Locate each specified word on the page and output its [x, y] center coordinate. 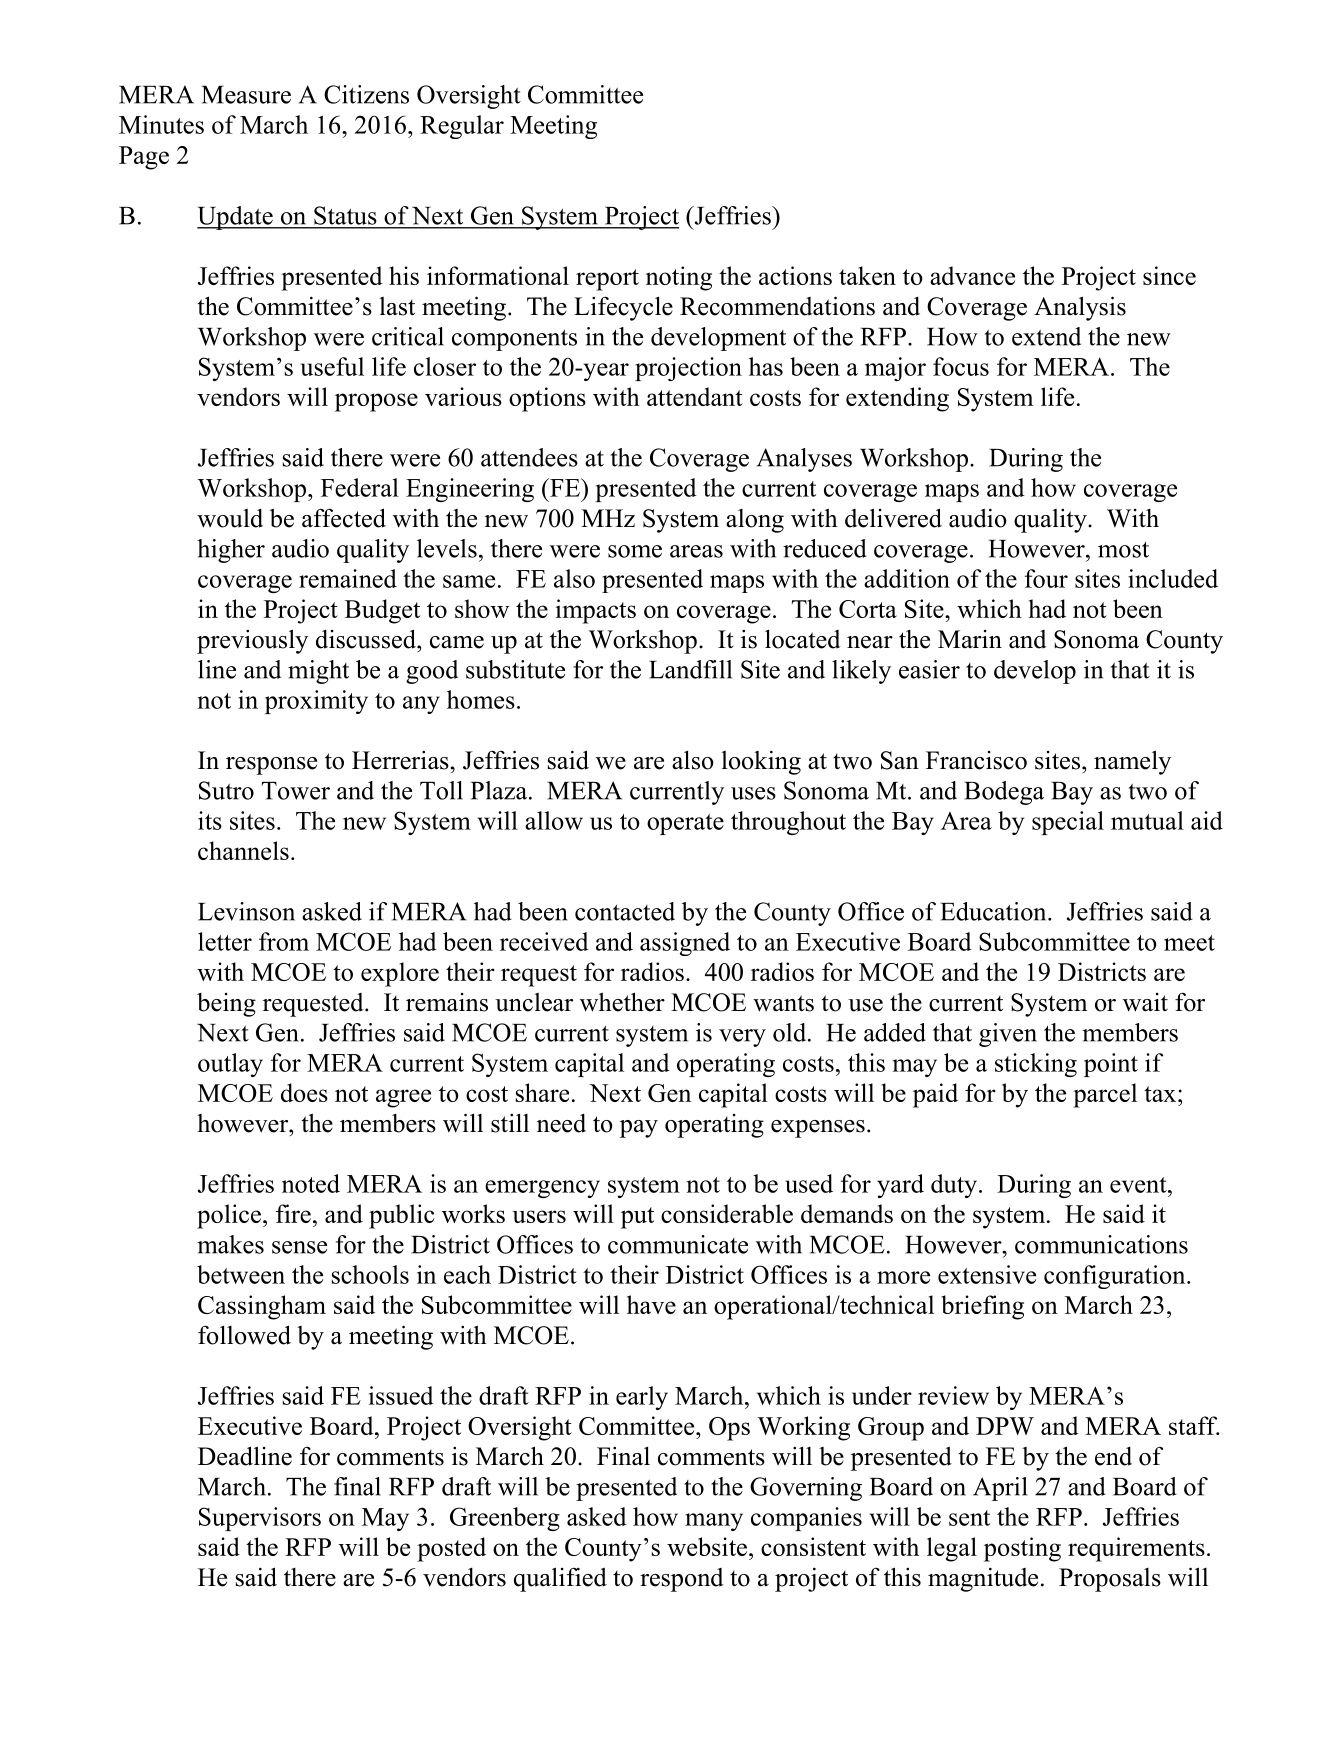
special [1068, 823]
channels [243, 850]
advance [972, 275]
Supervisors [260, 1519]
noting [679, 278]
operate [685, 824]
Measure [246, 95]
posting [1022, 1549]
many [714, 1522]
